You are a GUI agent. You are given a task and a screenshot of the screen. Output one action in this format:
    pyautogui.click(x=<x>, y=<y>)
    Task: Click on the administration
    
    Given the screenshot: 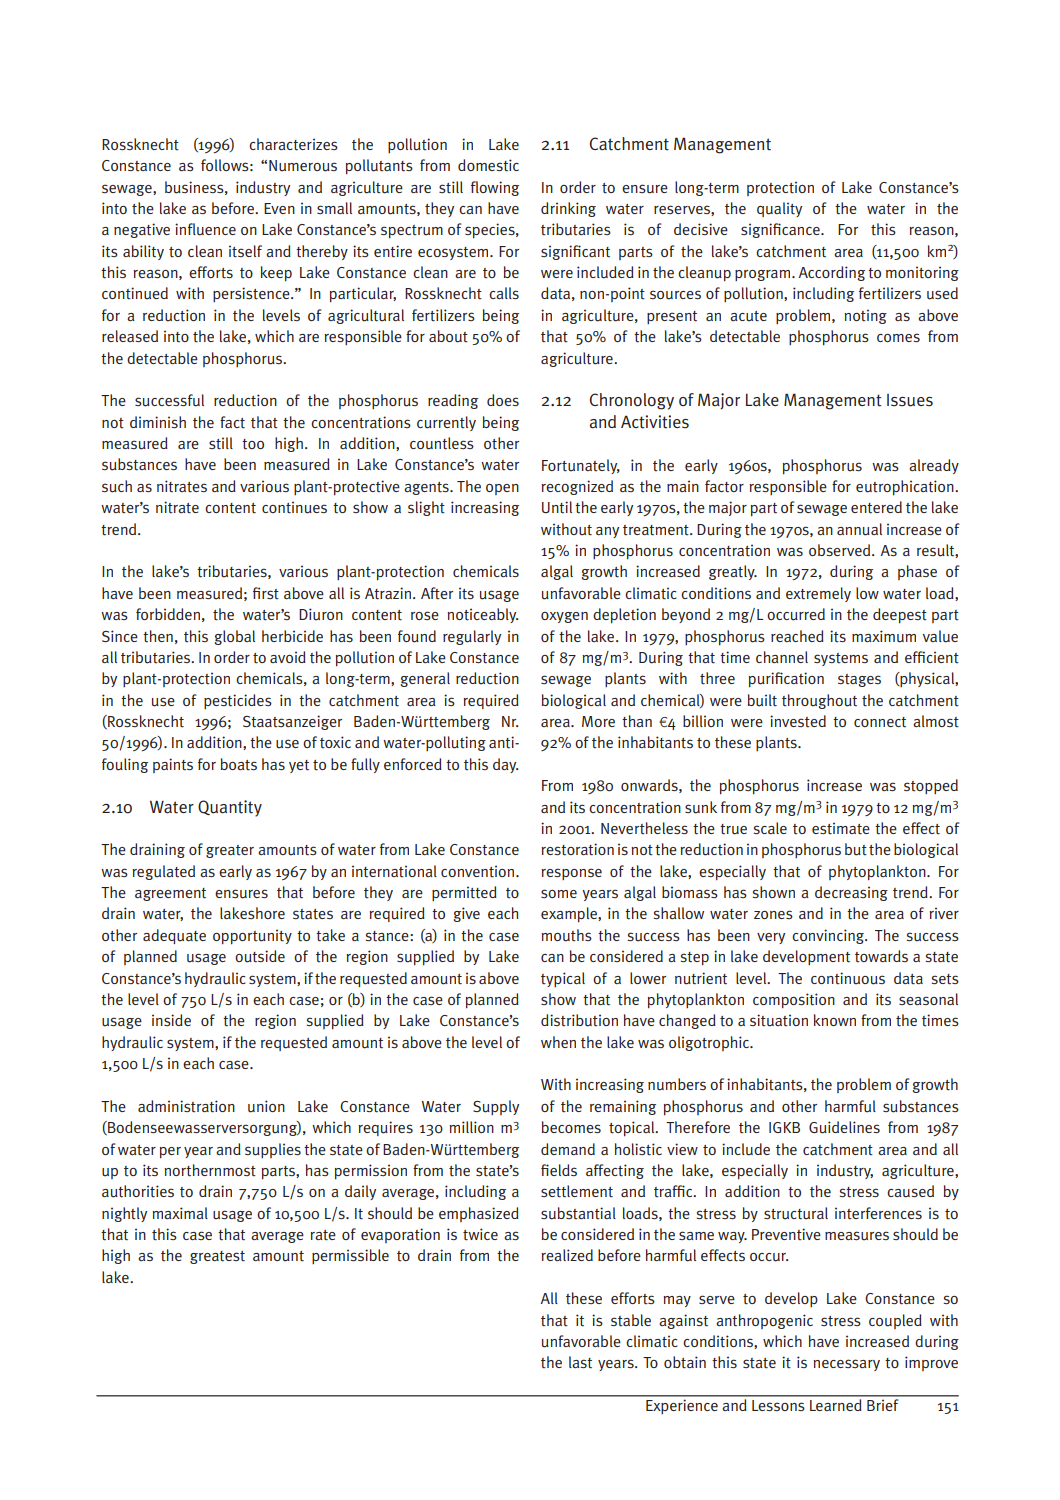 What is the action you would take?
    pyautogui.click(x=186, y=1106)
